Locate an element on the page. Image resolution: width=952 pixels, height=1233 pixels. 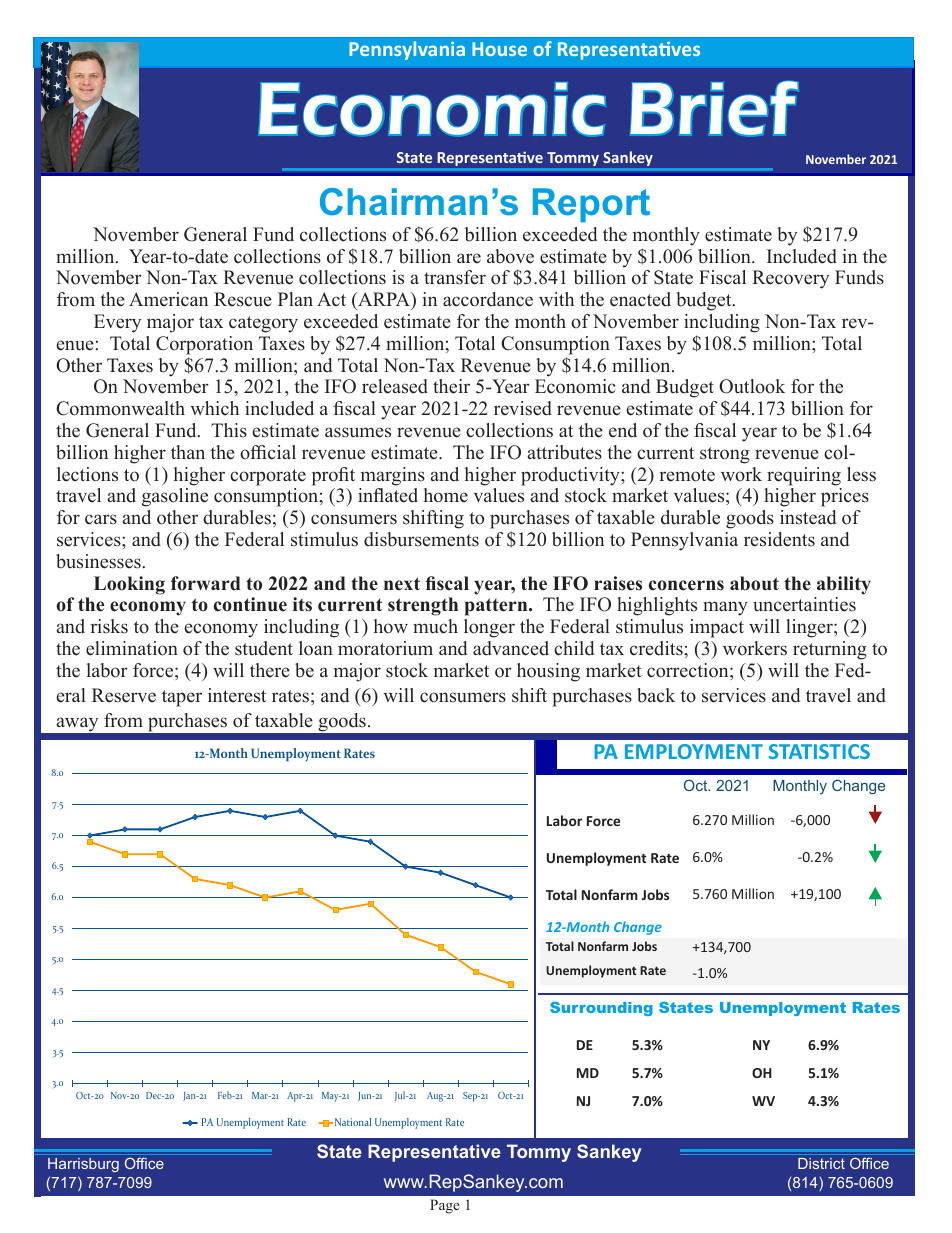
gasoline is located at coordinates (175, 497).
